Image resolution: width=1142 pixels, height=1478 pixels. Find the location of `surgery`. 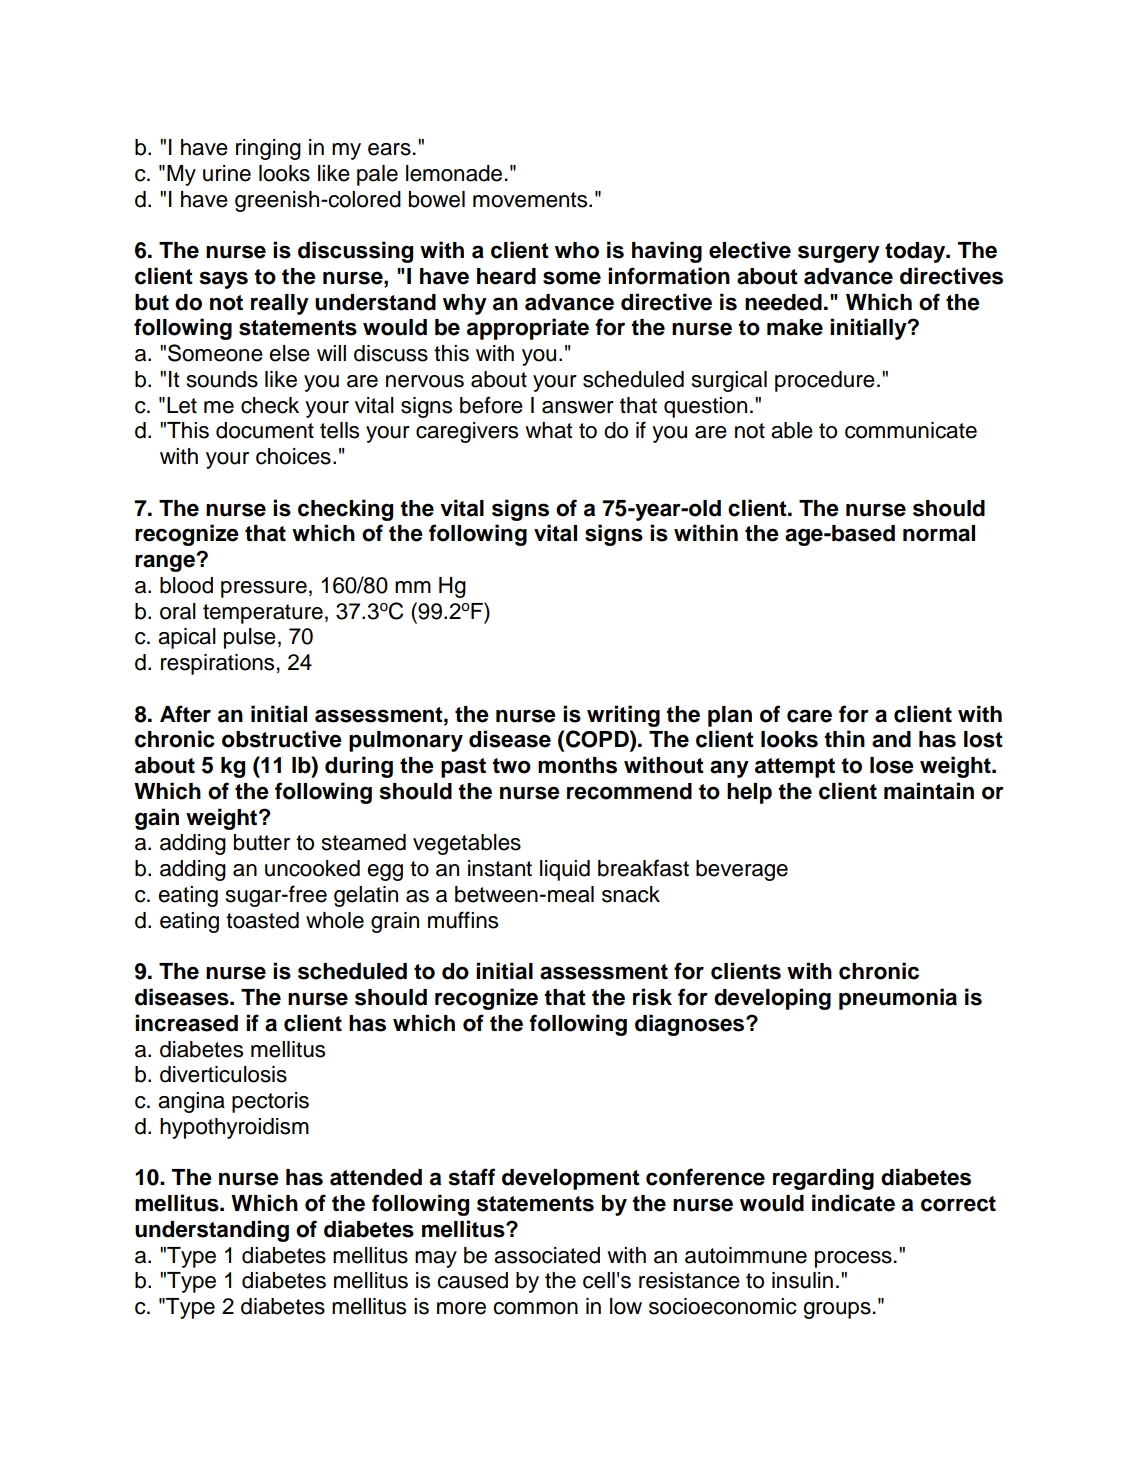

surgery is located at coordinates (839, 254).
